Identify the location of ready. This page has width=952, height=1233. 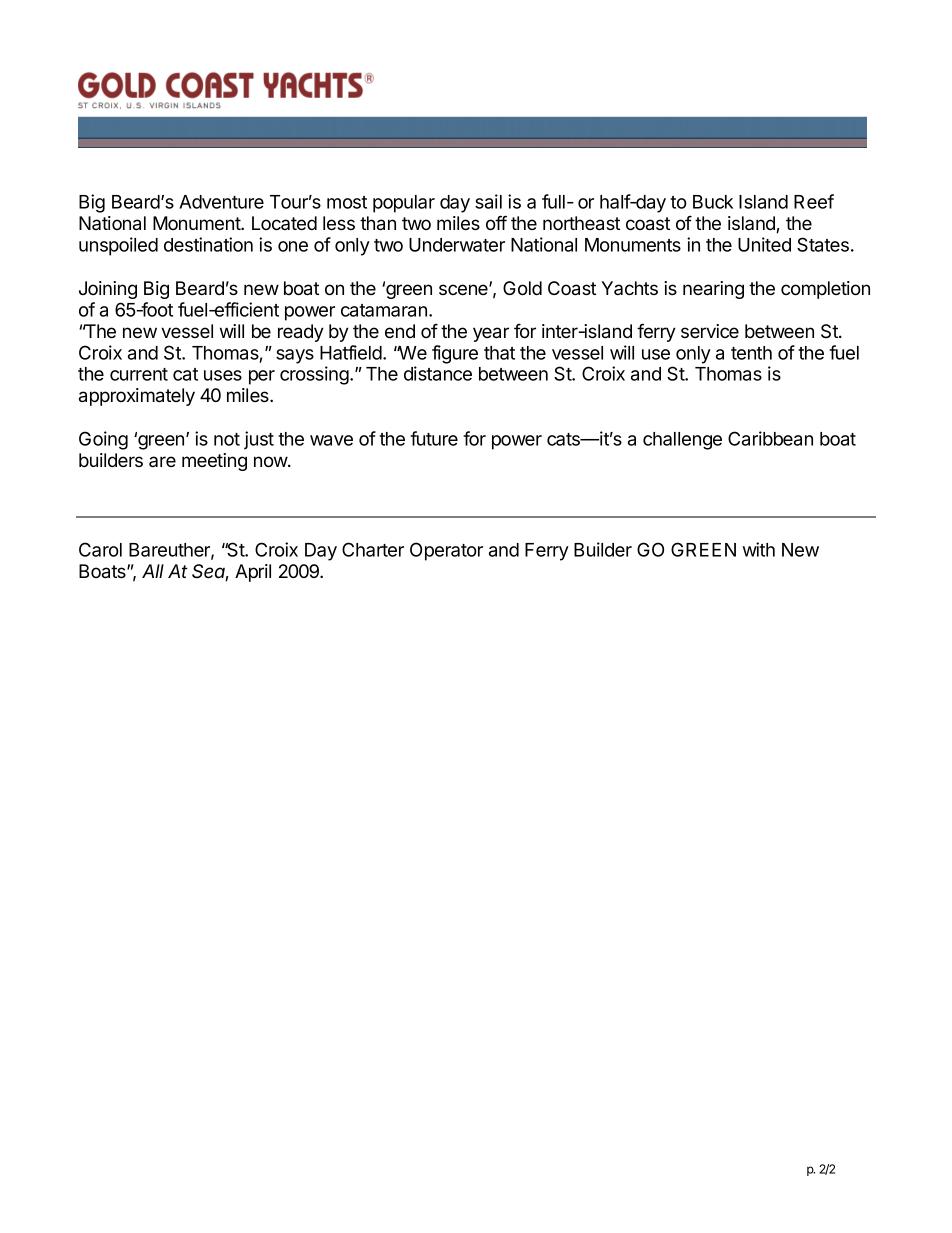
(301, 333).
